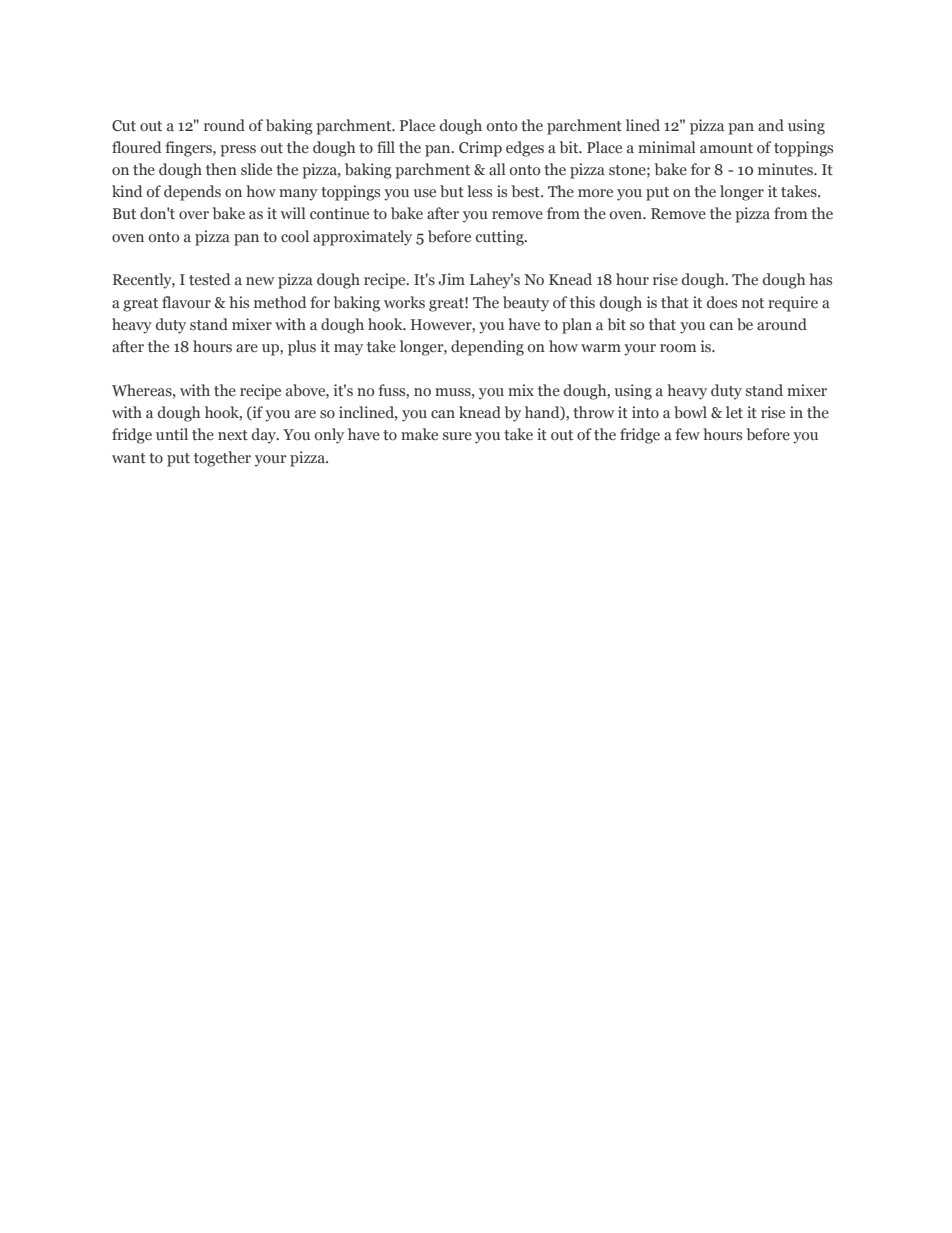 The height and width of the document is (1233, 952). I want to click on does, so click(722, 302).
